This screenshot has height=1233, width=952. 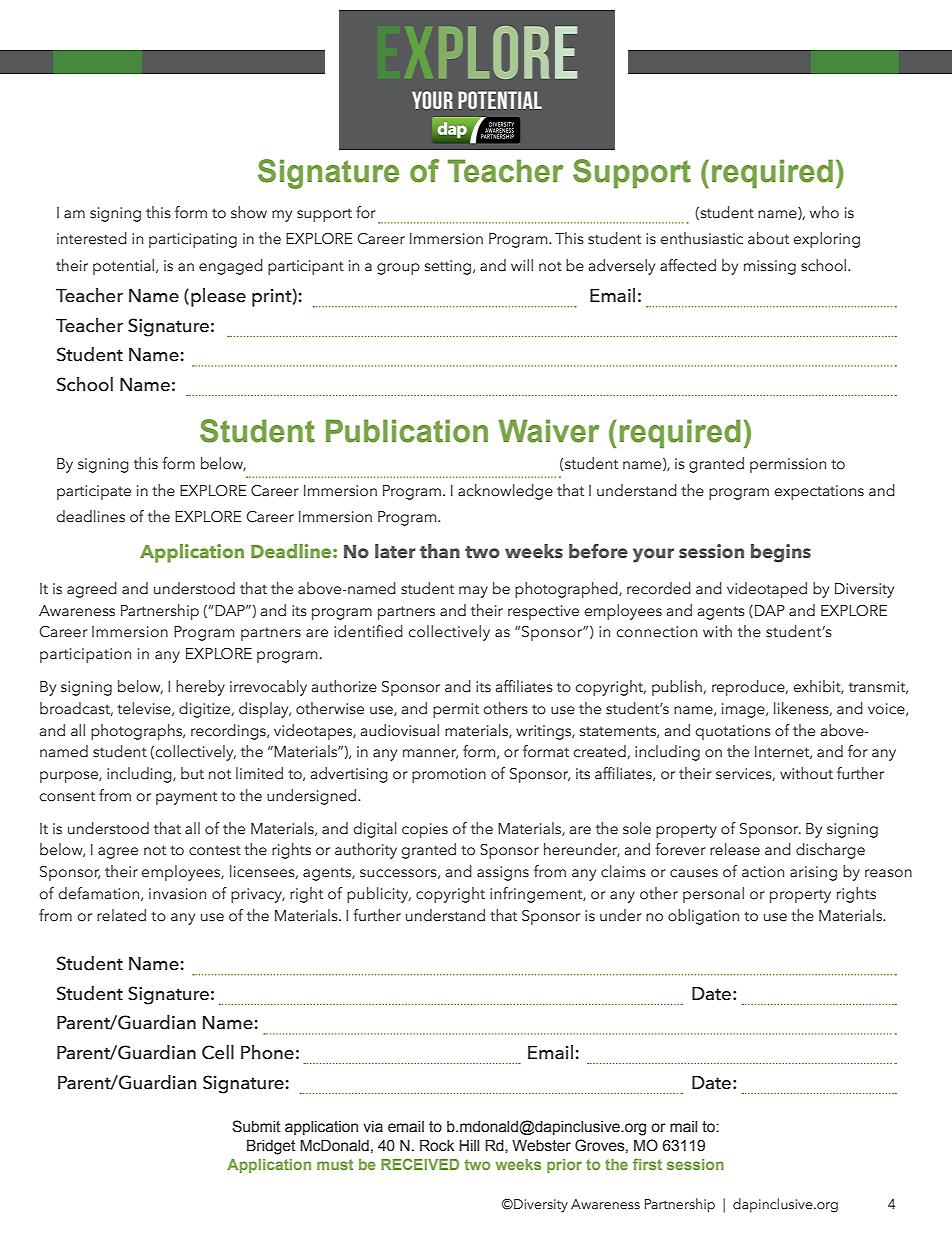 What do you see at coordinates (449, 267) in the screenshot?
I see `setting` at bounding box center [449, 267].
